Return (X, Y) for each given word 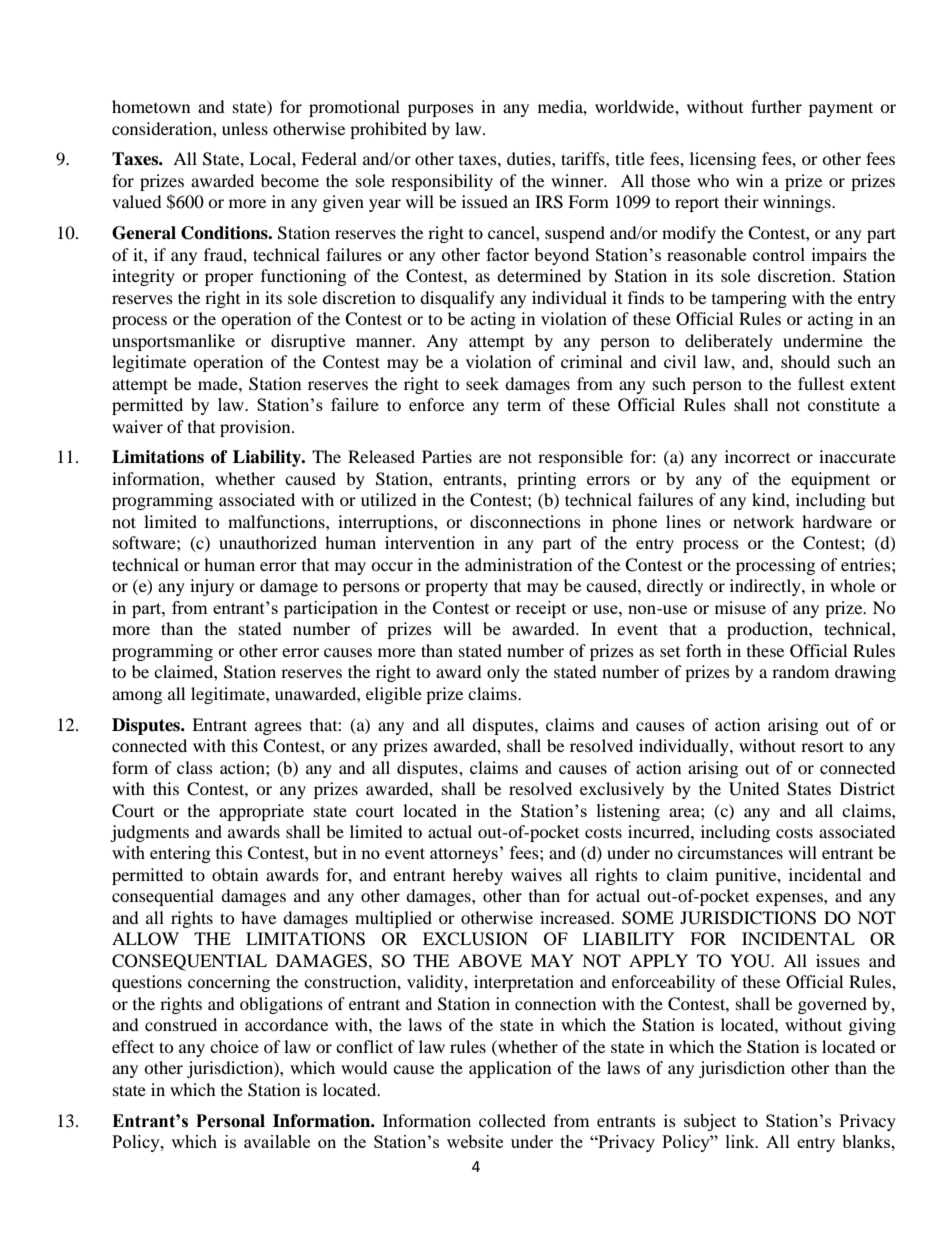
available (277, 1141)
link (741, 1141)
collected (512, 1120)
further (776, 106)
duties (530, 158)
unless (245, 128)
